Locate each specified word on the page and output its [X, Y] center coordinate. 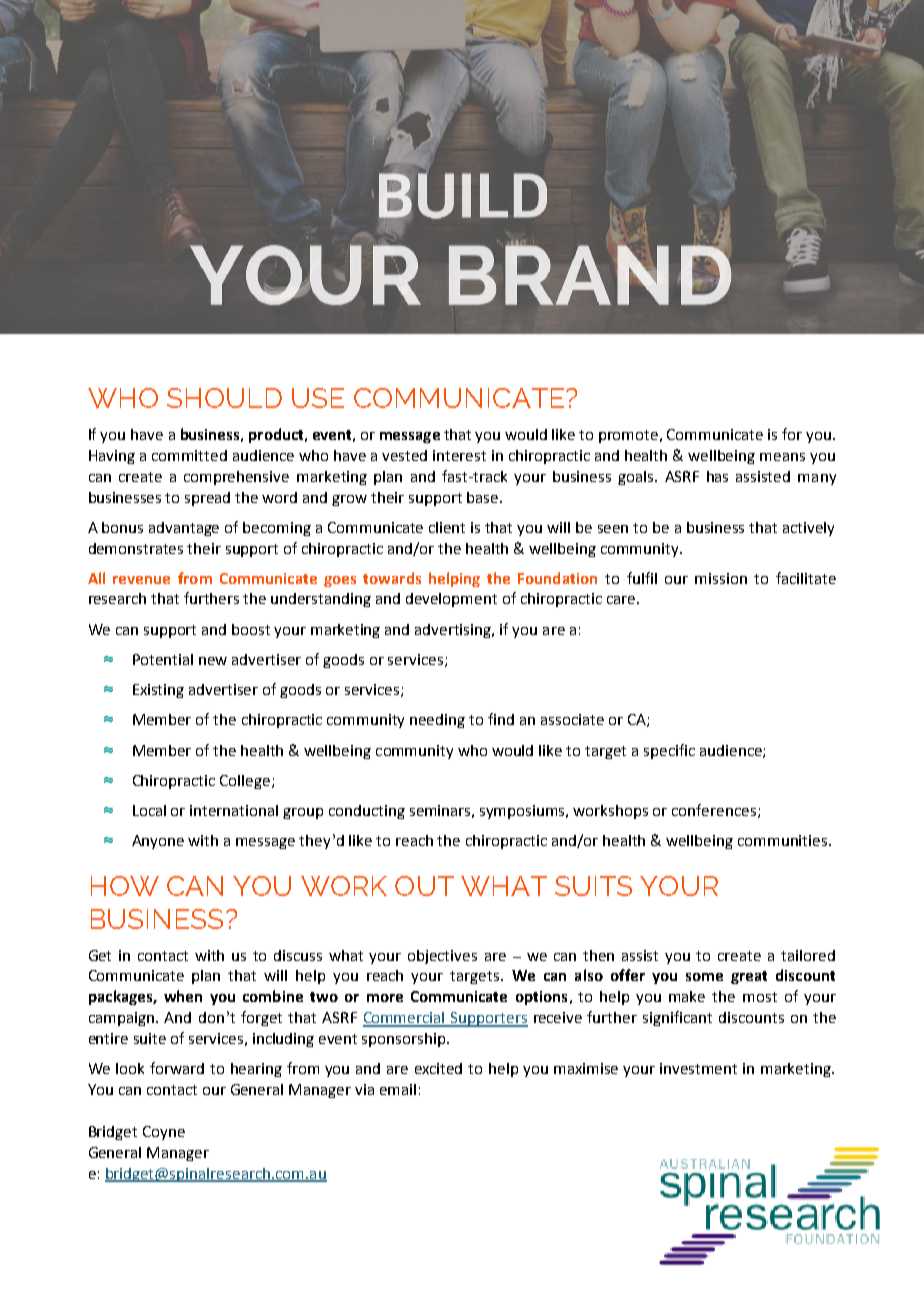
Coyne [164, 1133]
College [246, 782]
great [749, 977]
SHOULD [224, 398]
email [398, 1089]
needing [437, 721]
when [183, 996]
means [782, 457]
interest [459, 455]
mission [721, 578]
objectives [442, 957]
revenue [141, 580]
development [451, 600]
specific [669, 751]
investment [698, 1068]
